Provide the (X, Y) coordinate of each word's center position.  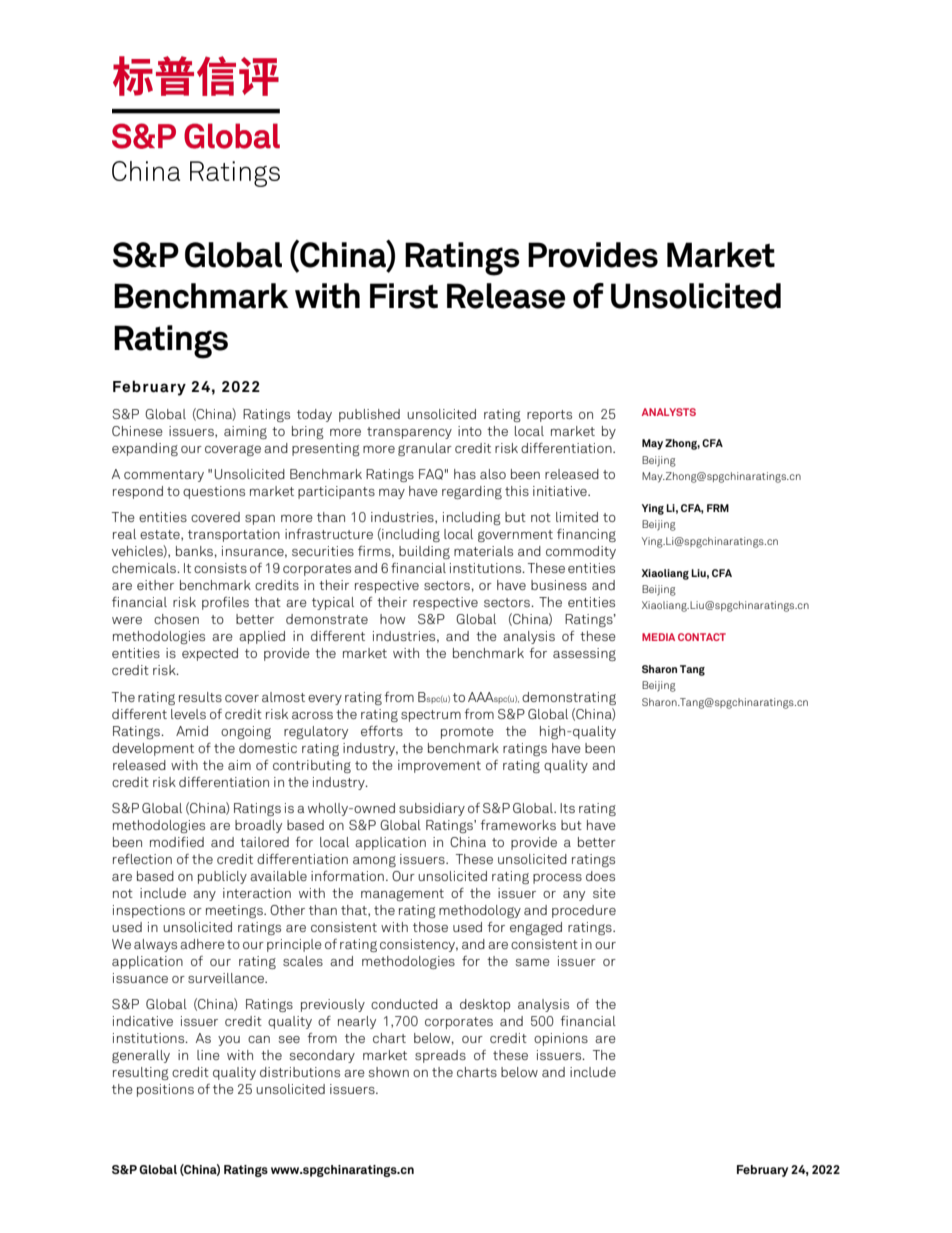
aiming (245, 432)
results (200, 697)
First (404, 296)
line (208, 1055)
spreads (440, 1056)
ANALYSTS (669, 412)
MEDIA (658, 637)
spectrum (431, 716)
